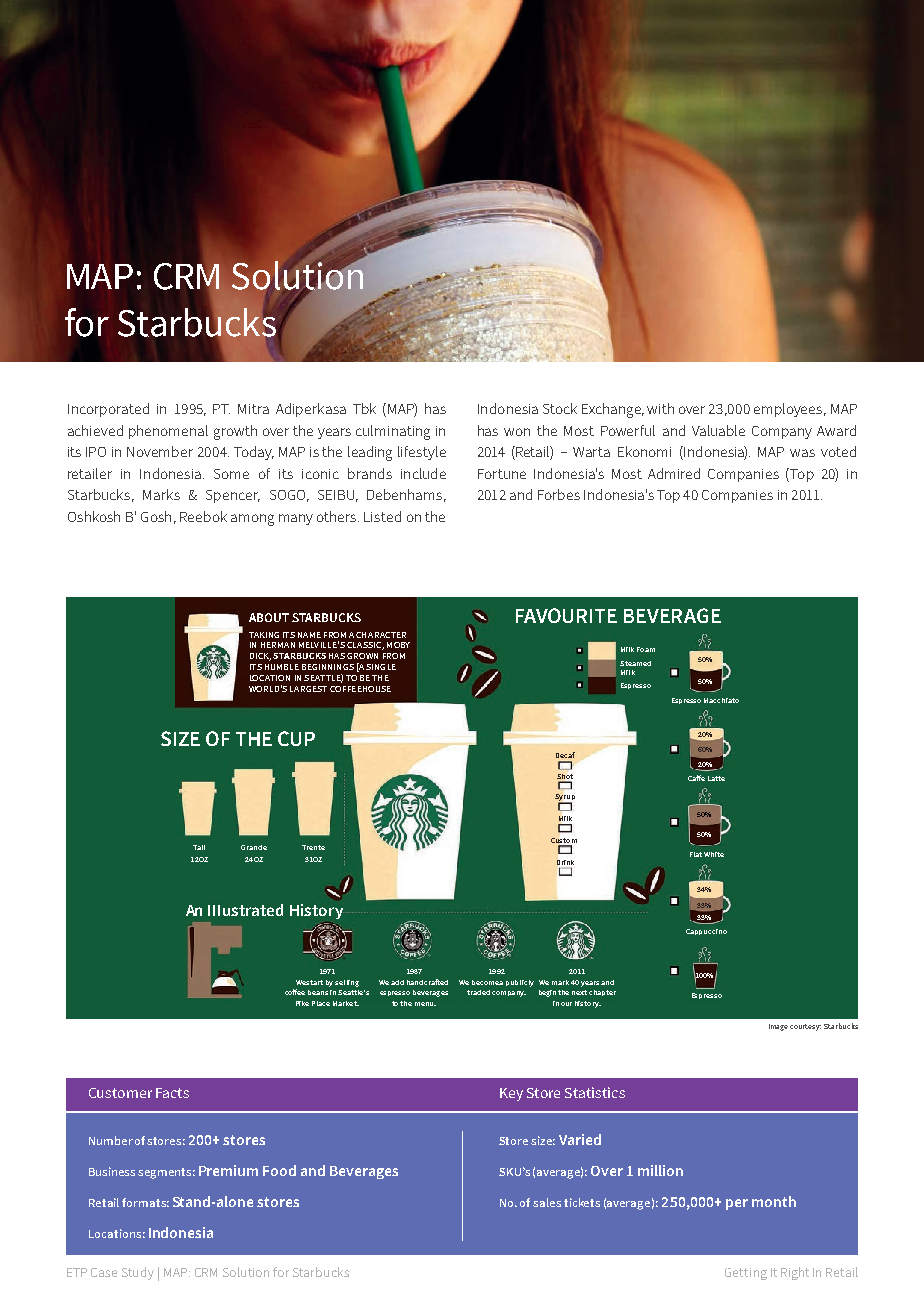 This screenshot has width=924, height=1308. What do you see at coordinates (721, 700) in the screenshot?
I see `Macchiato` at bounding box center [721, 700].
